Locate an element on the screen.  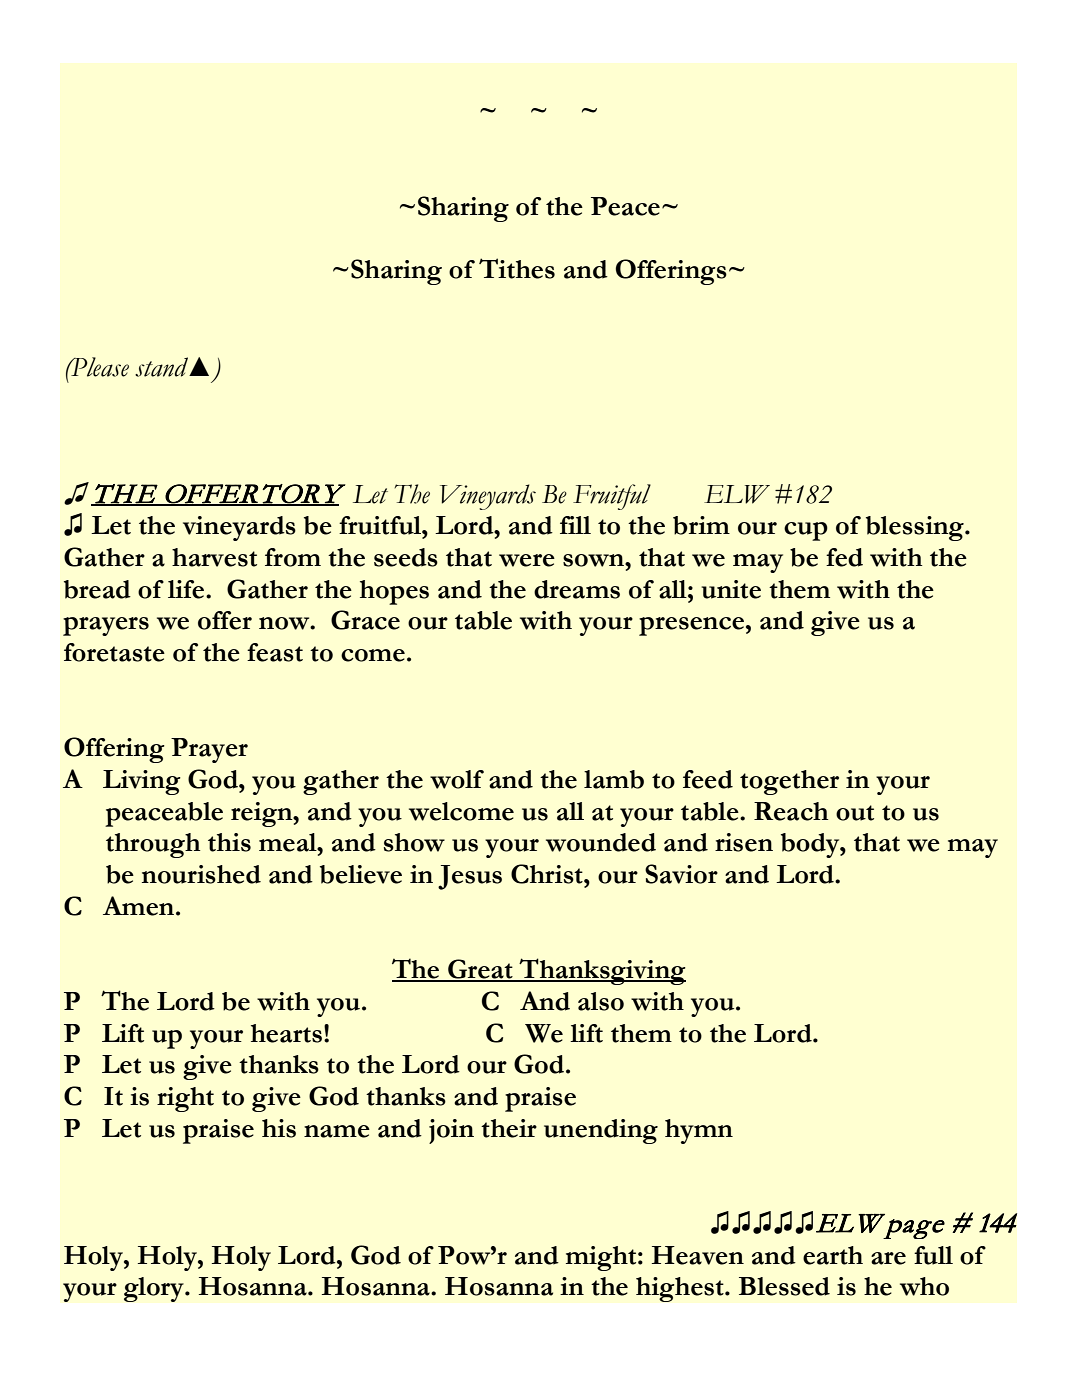
Tithes is located at coordinates (517, 268).
